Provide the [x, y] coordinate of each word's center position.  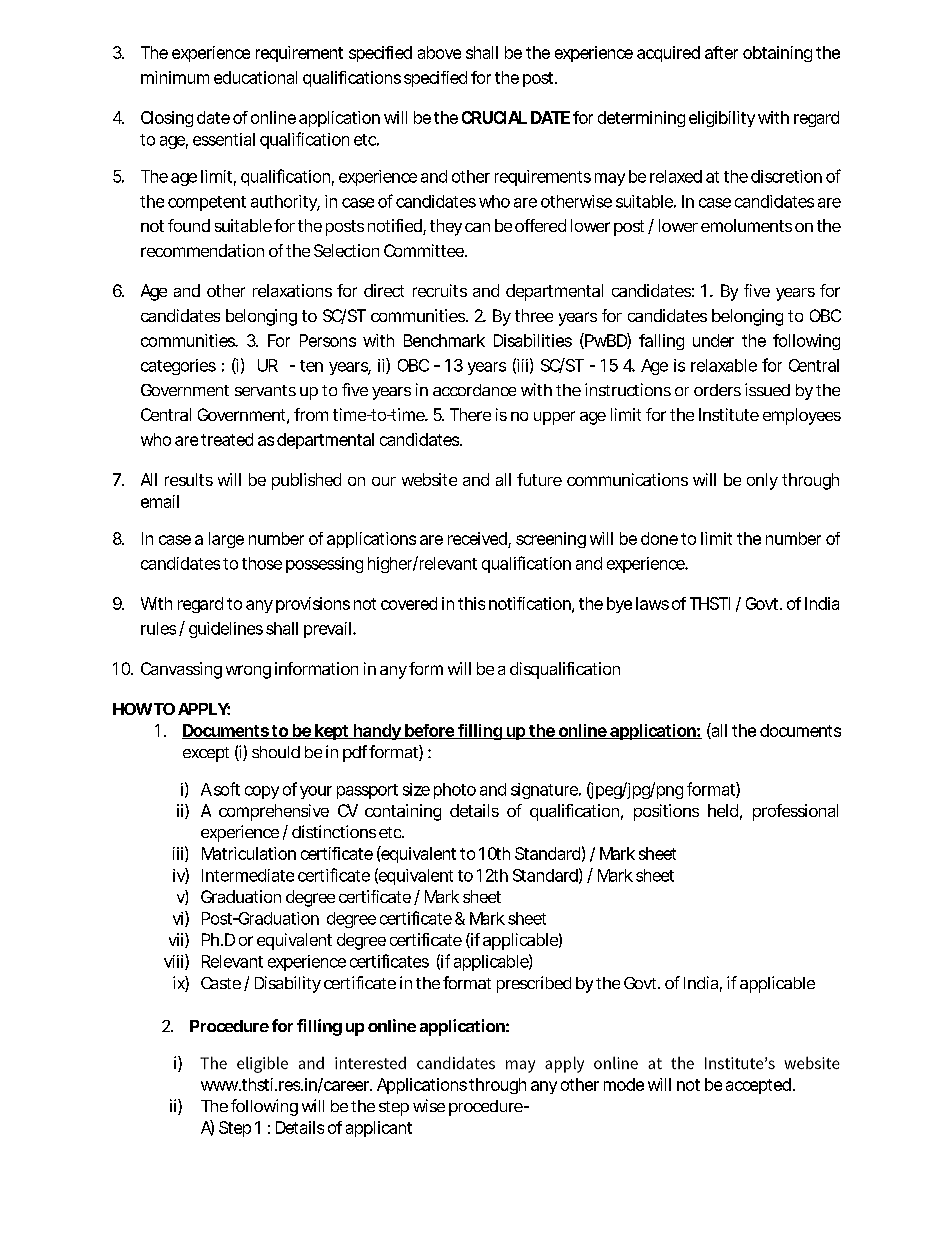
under [713, 340]
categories [178, 367]
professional [795, 812]
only [762, 481]
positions [666, 812]
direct [384, 290]
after [721, 52]
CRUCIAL [494, 117]
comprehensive [274, 812]
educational [255, 77]
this [471, 603]
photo [455, 791]
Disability [288, 984]
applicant [379, 1129]
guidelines [226, 630]
